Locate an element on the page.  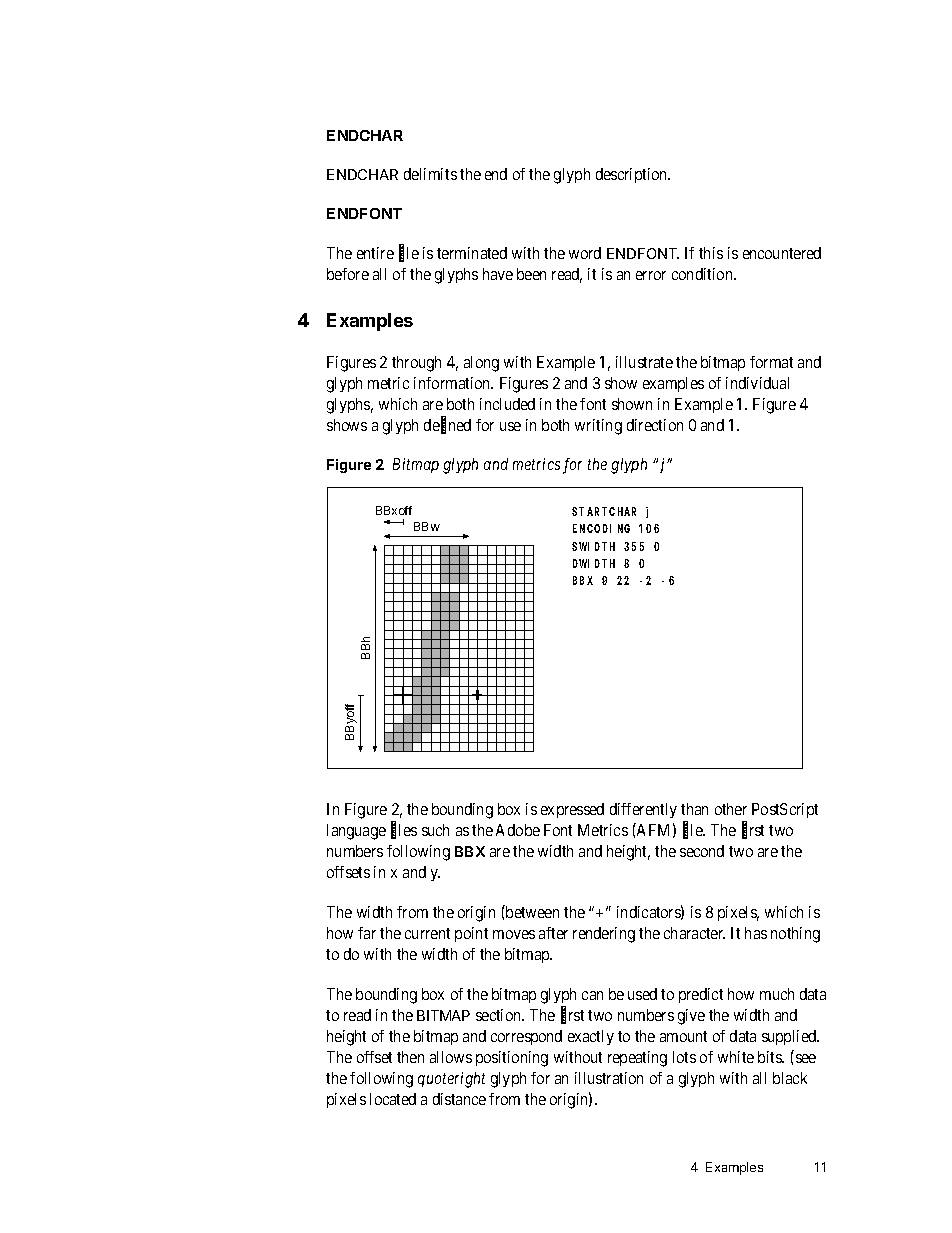
defined is located at coordinates (447, 426).
